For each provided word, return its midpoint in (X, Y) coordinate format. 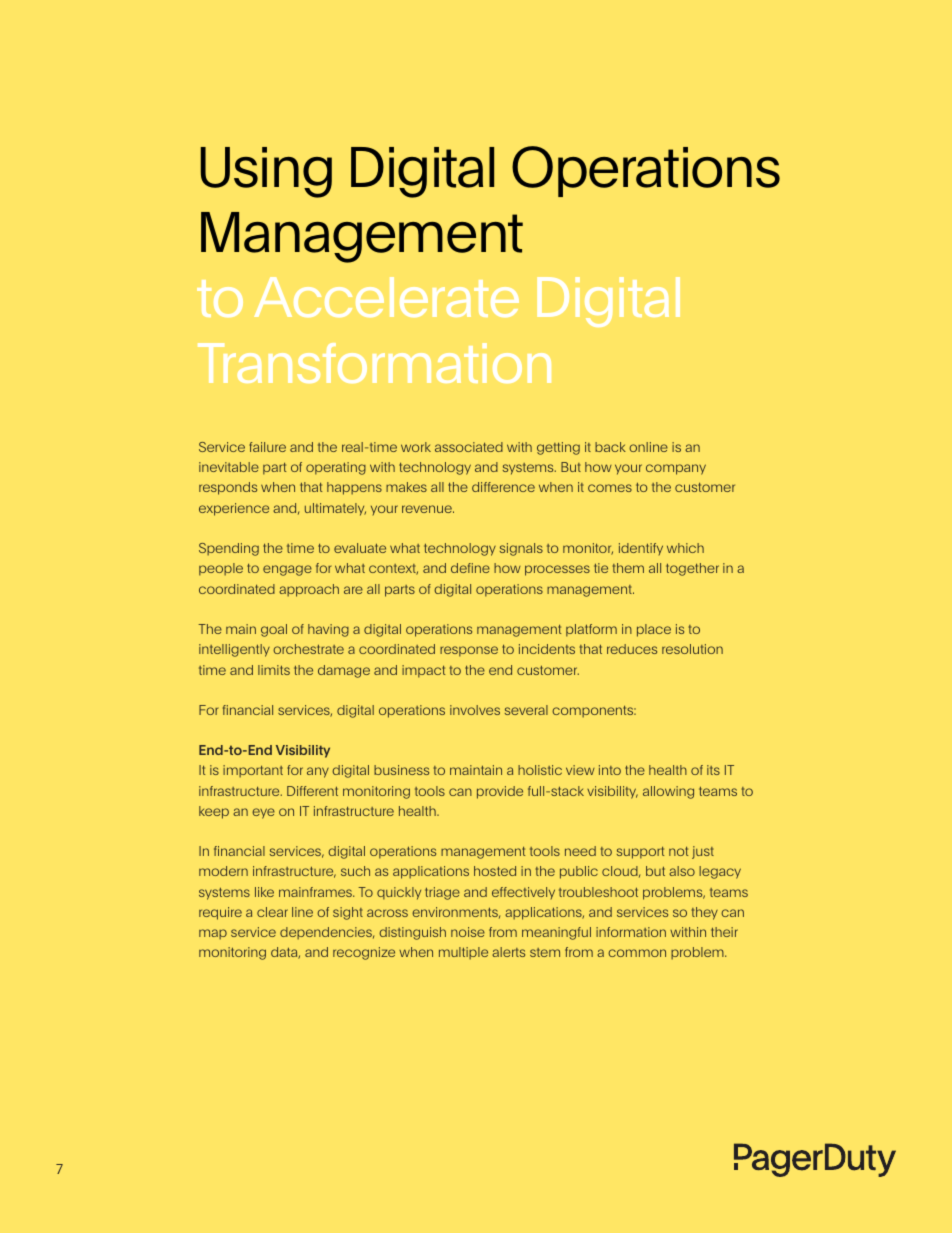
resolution (692, 649)
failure (267, 447)
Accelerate (386, 297)
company (676, 469)
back (610, 447)
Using (266, 172)
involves (475, 710)
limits (274, 670)
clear (272, 912)
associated (469, 447)
